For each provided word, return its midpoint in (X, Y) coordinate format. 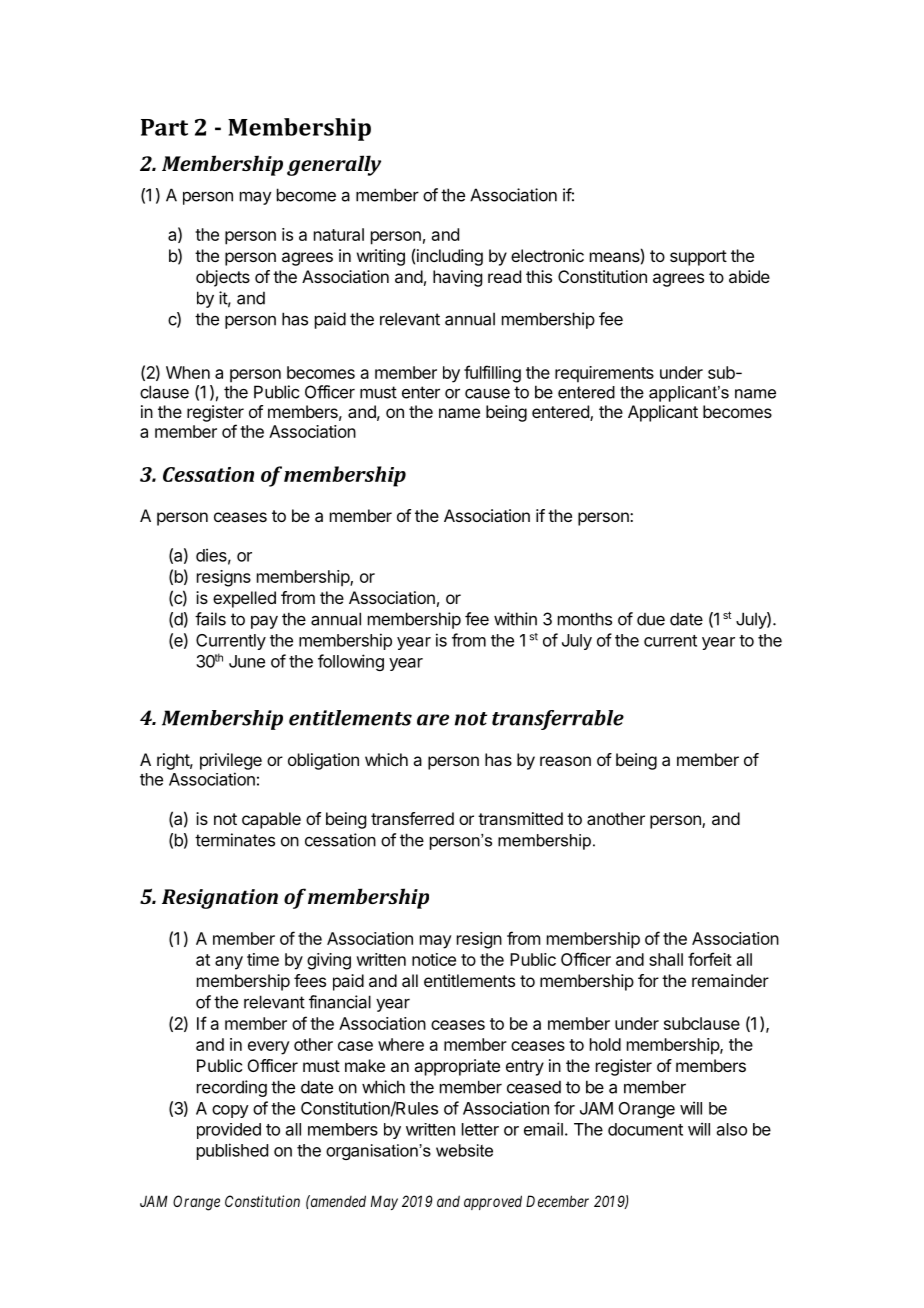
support (698, 258)
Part (164, 127)
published (232, 1151)
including (450, 257)
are (433, 720)
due (651, 619)
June (247, 661)
